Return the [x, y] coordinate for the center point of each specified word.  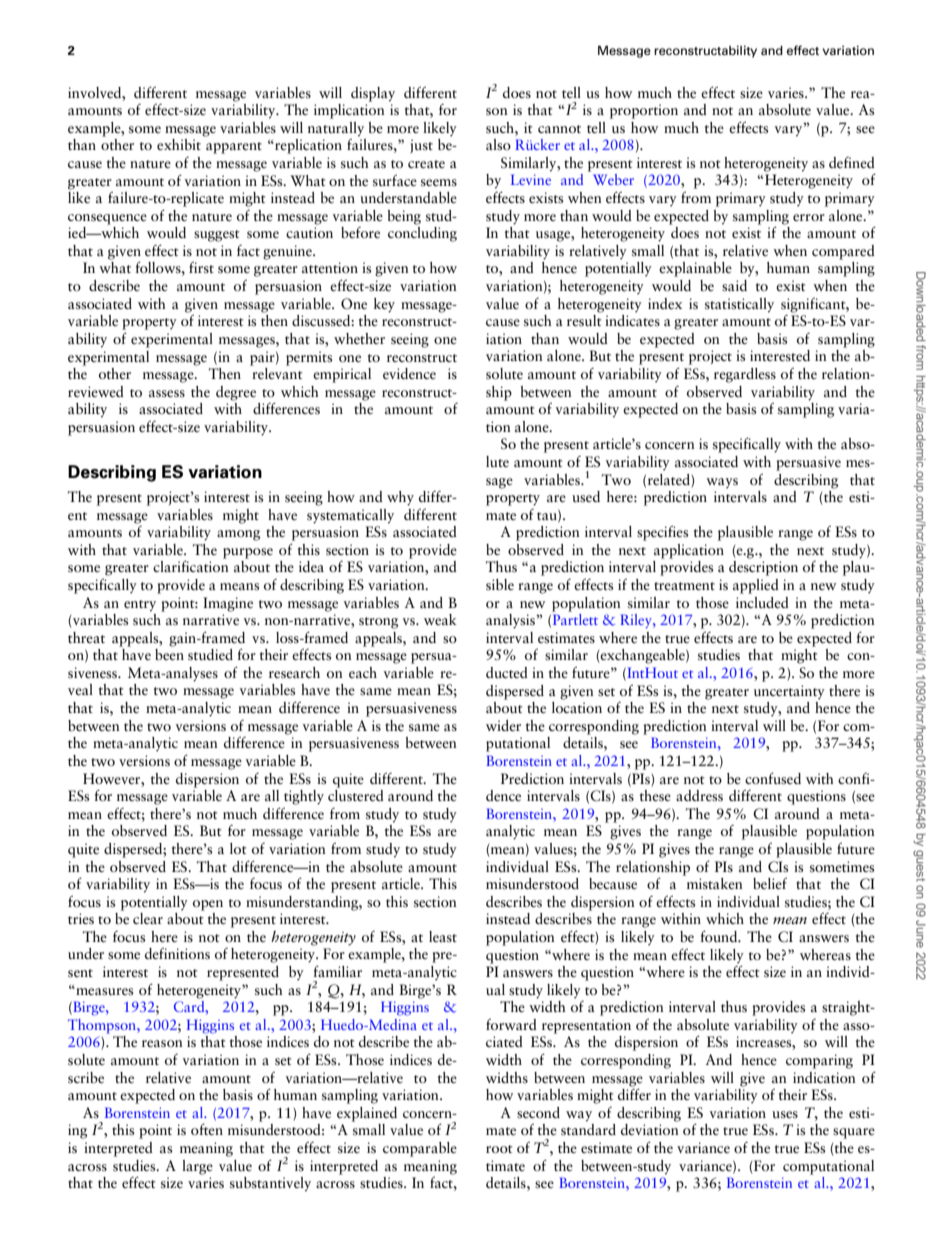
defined [852, 162]
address [699, 795]
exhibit [179, 144]
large [197, 1167]
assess [167, 393]
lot [238, 848]
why [400, 498]
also [498, 144]
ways [722, 483]
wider [503, 725]
